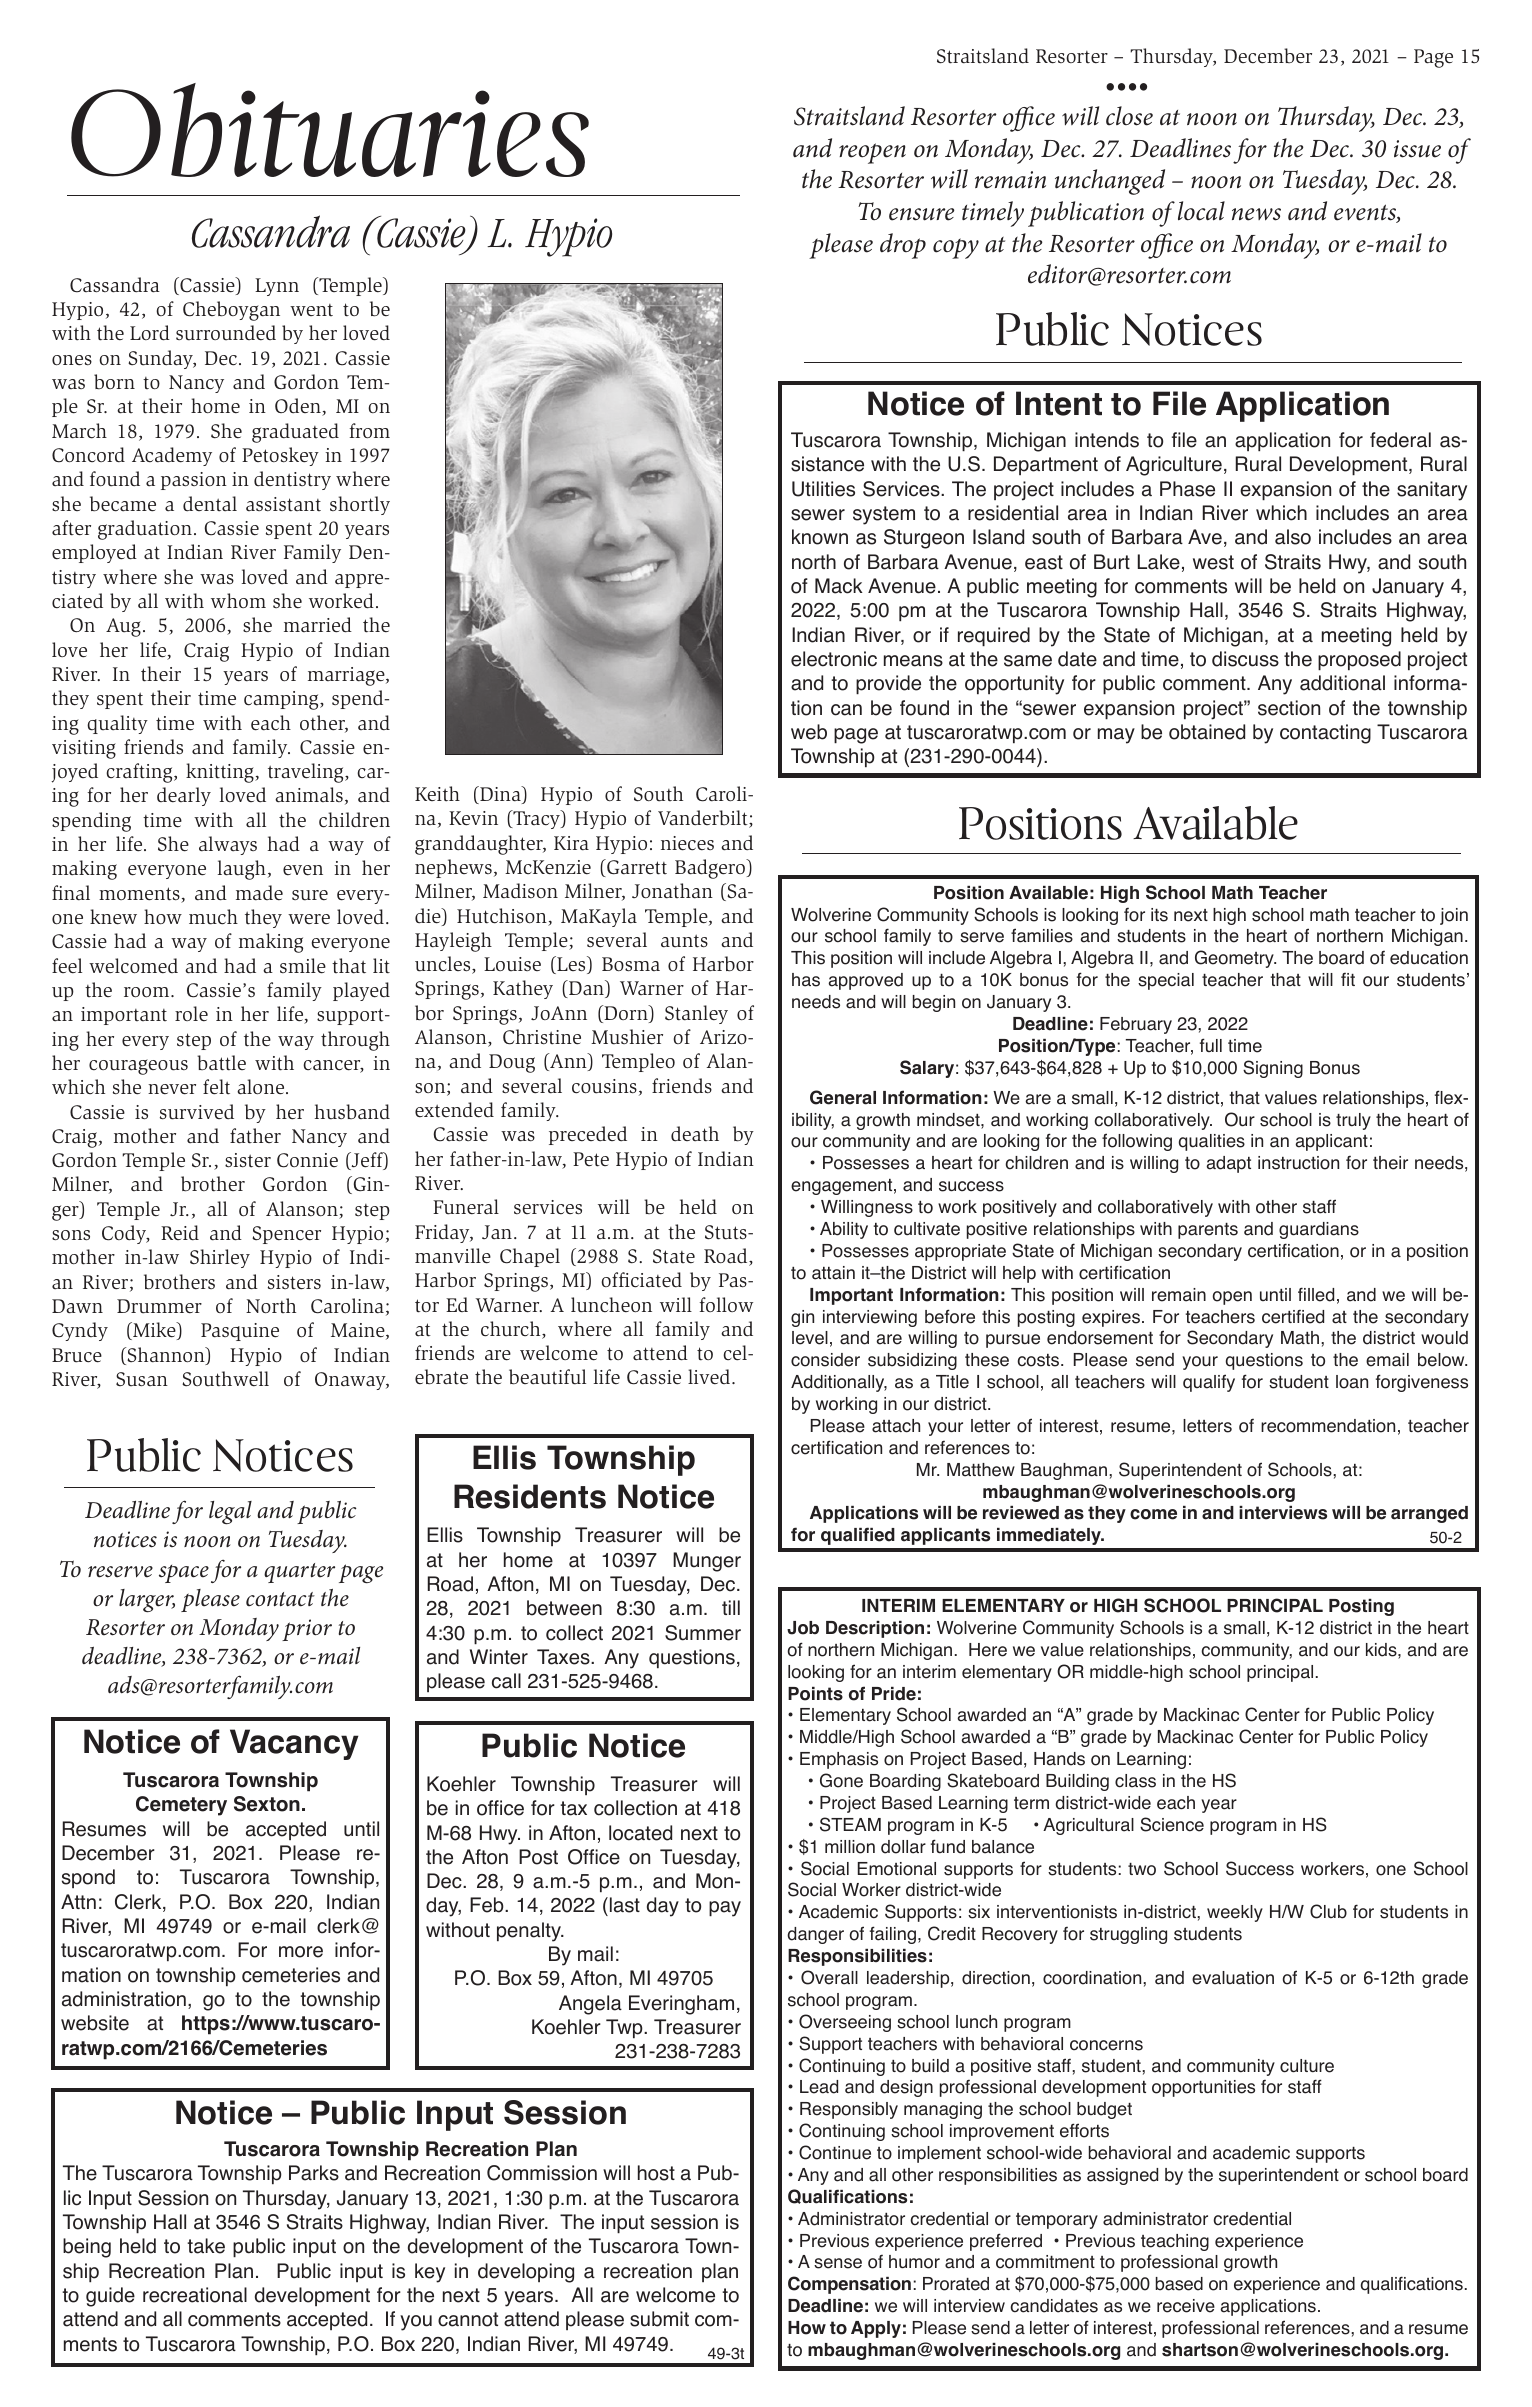 This screenshot has width=1532, height=2407. I want to click on Science, so click(1172, 1824).
